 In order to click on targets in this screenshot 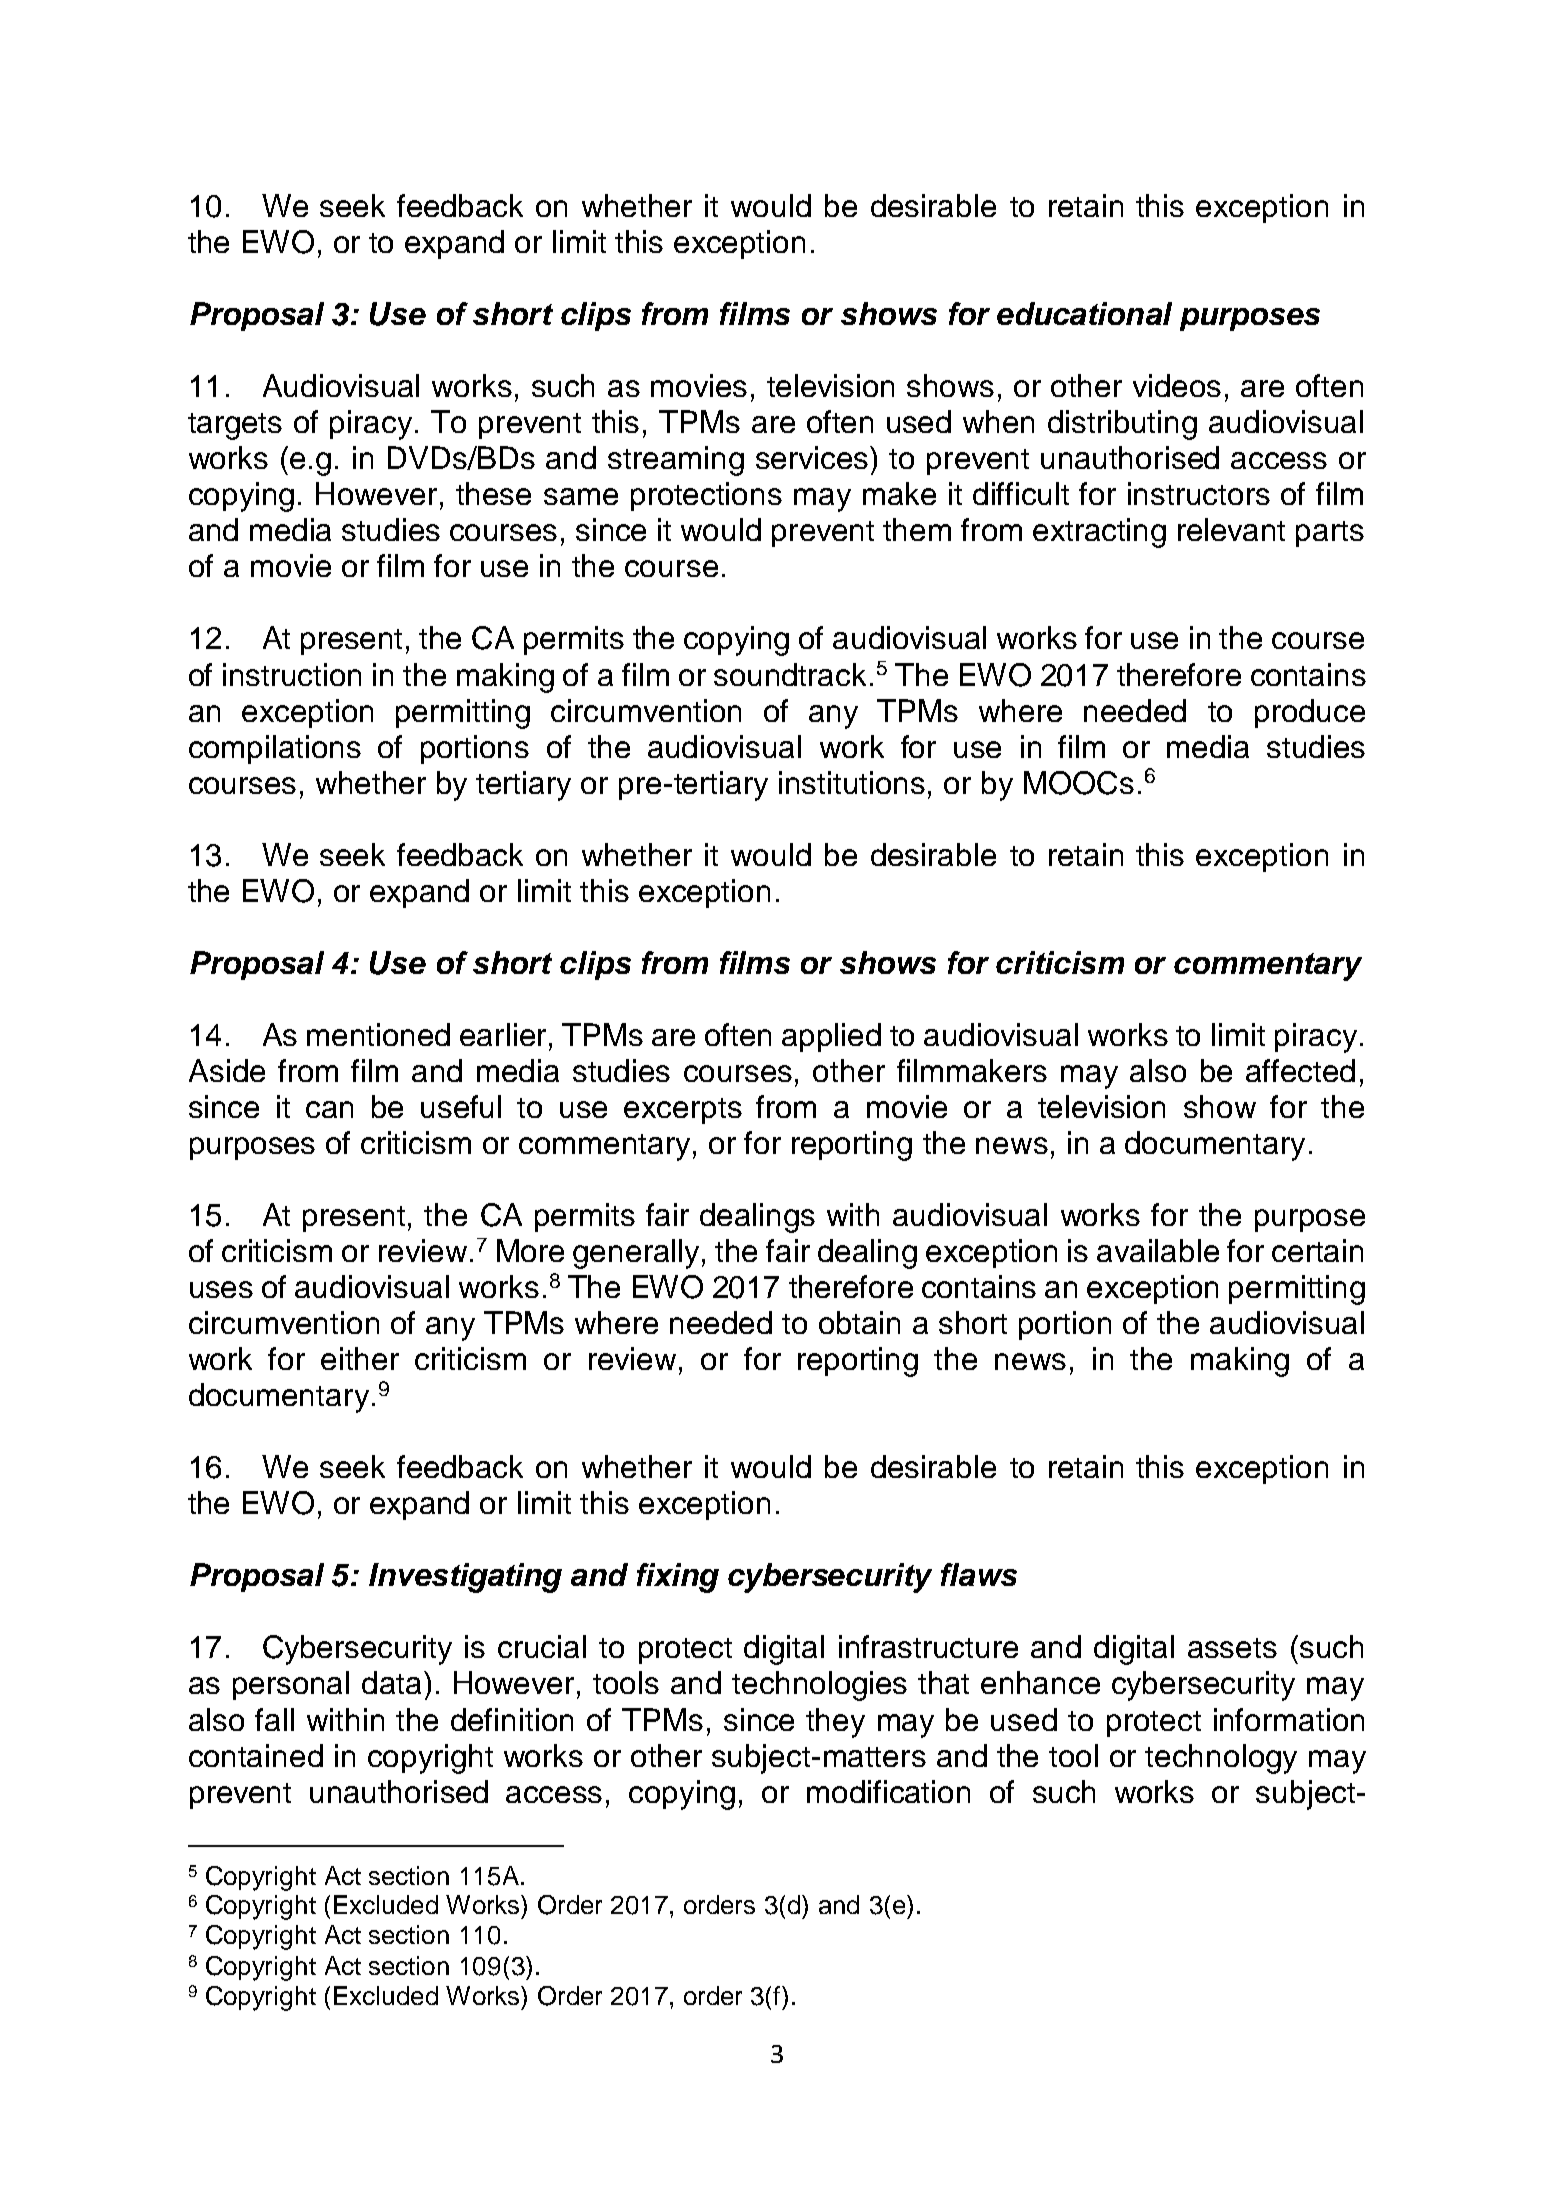, I will do `click(235, 426)`.
